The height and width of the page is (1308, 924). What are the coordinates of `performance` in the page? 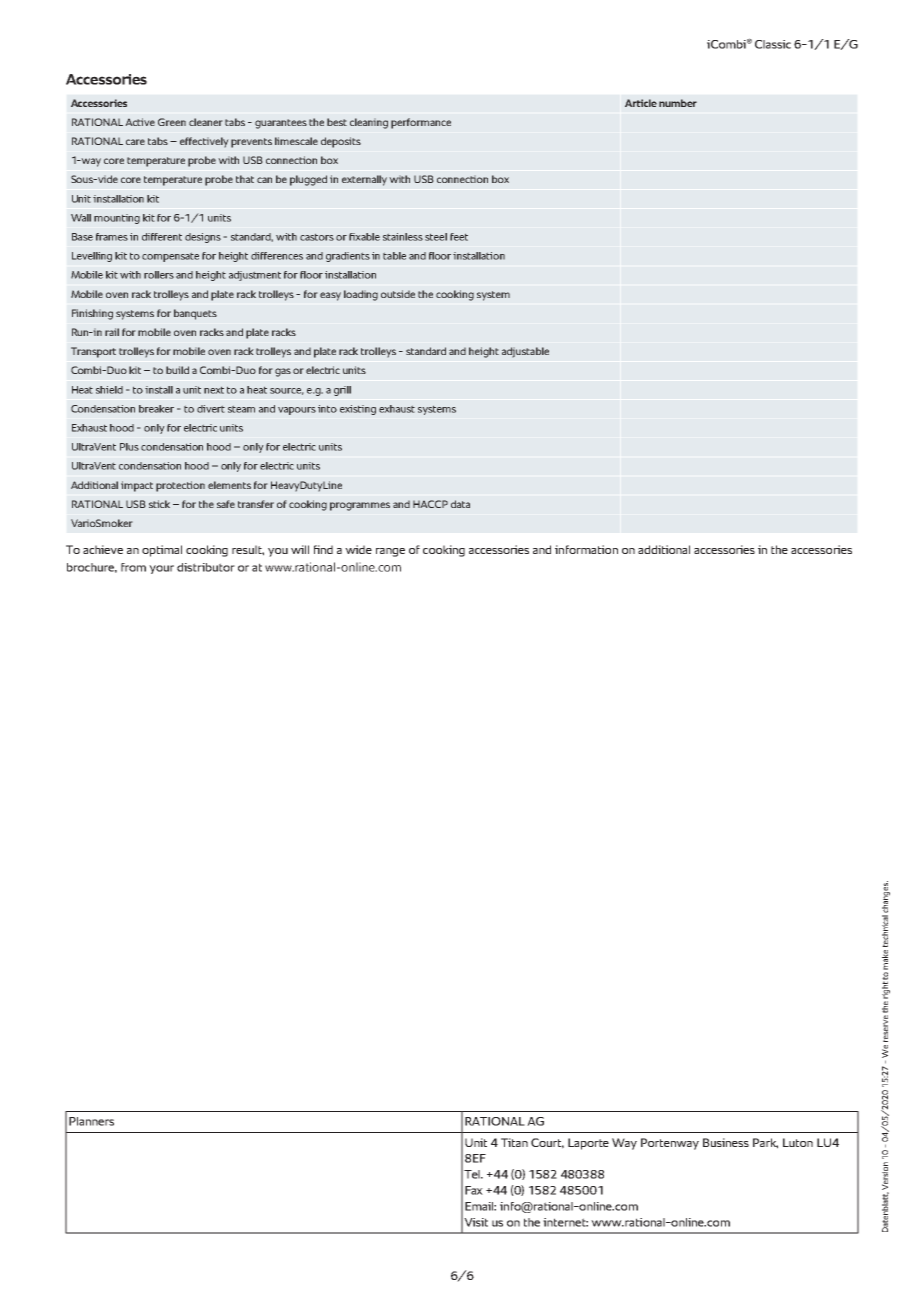 It's located at (421, 123).
